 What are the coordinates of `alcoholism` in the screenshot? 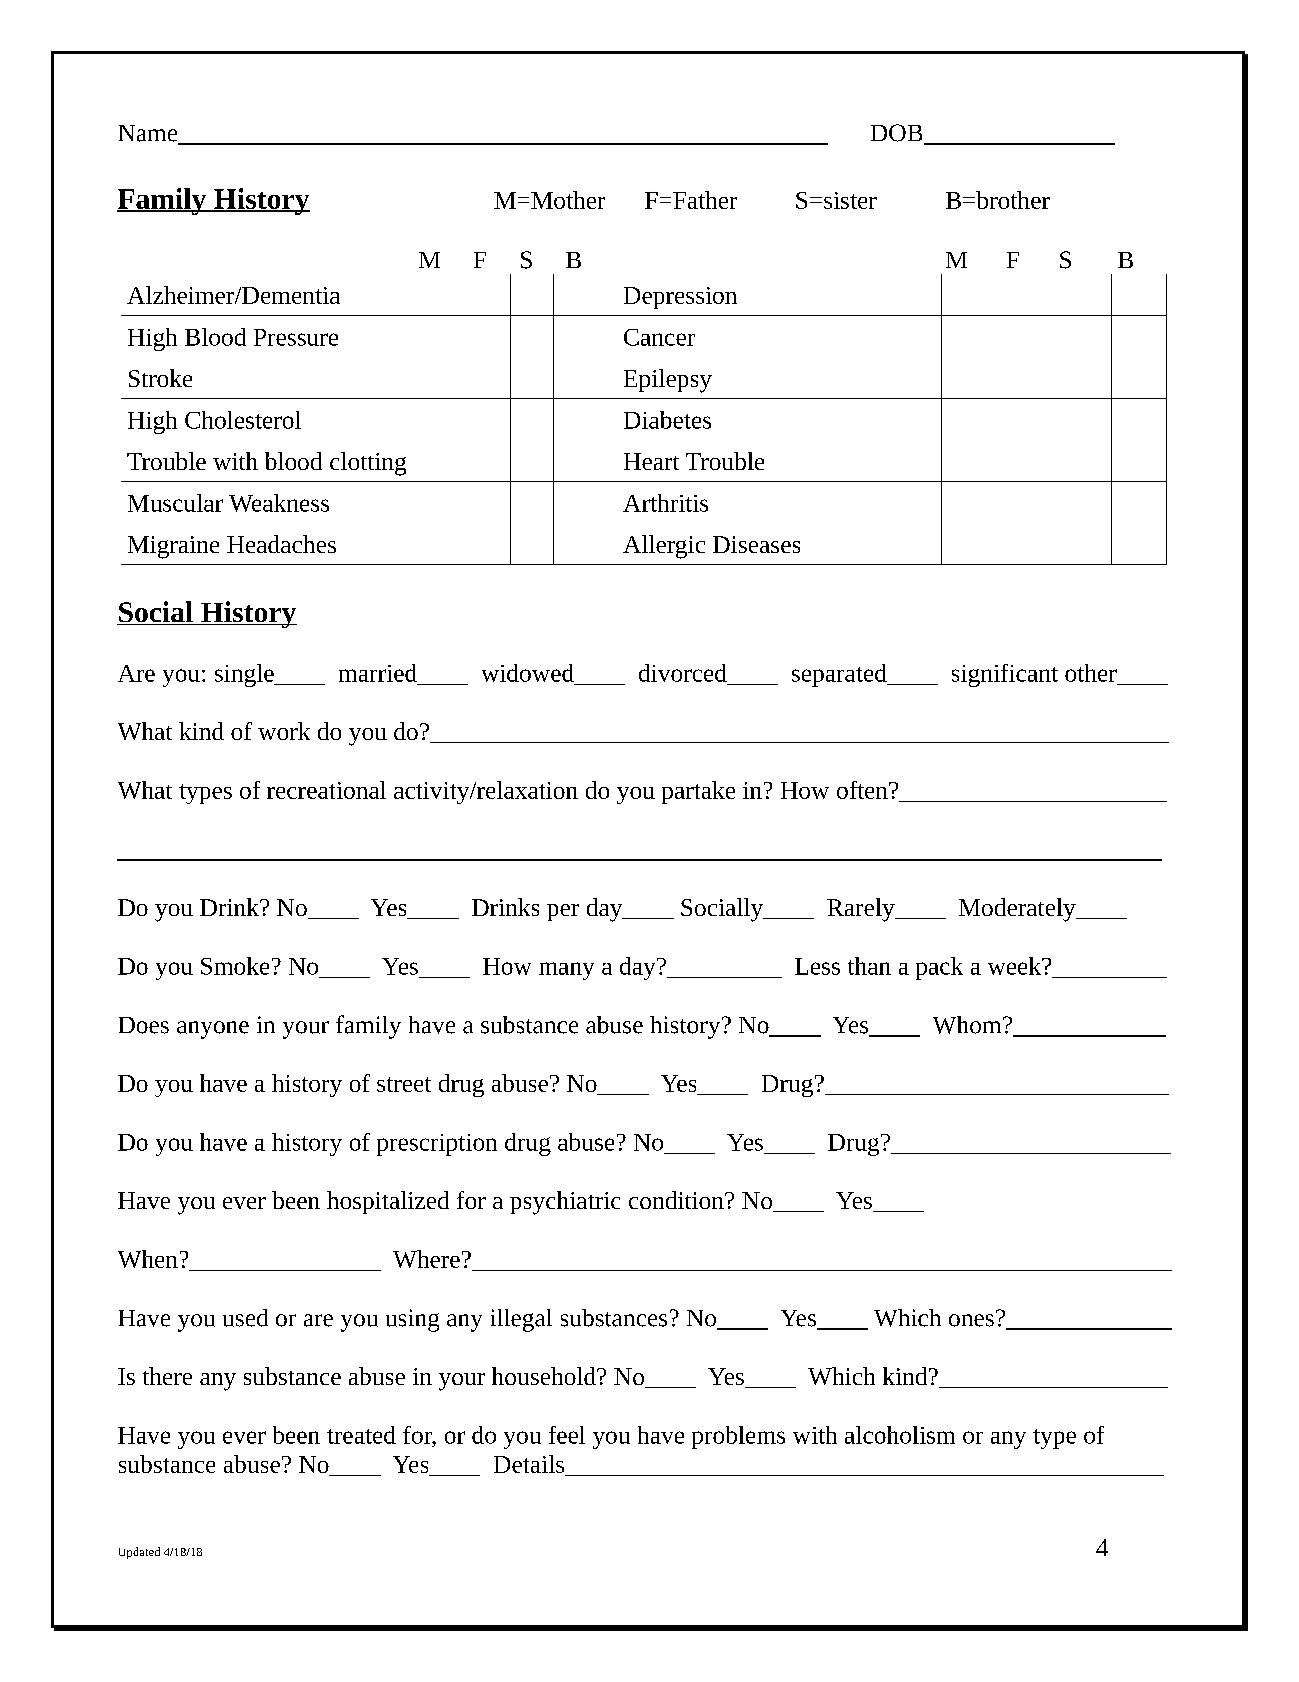 It's located at (900, 1435).
